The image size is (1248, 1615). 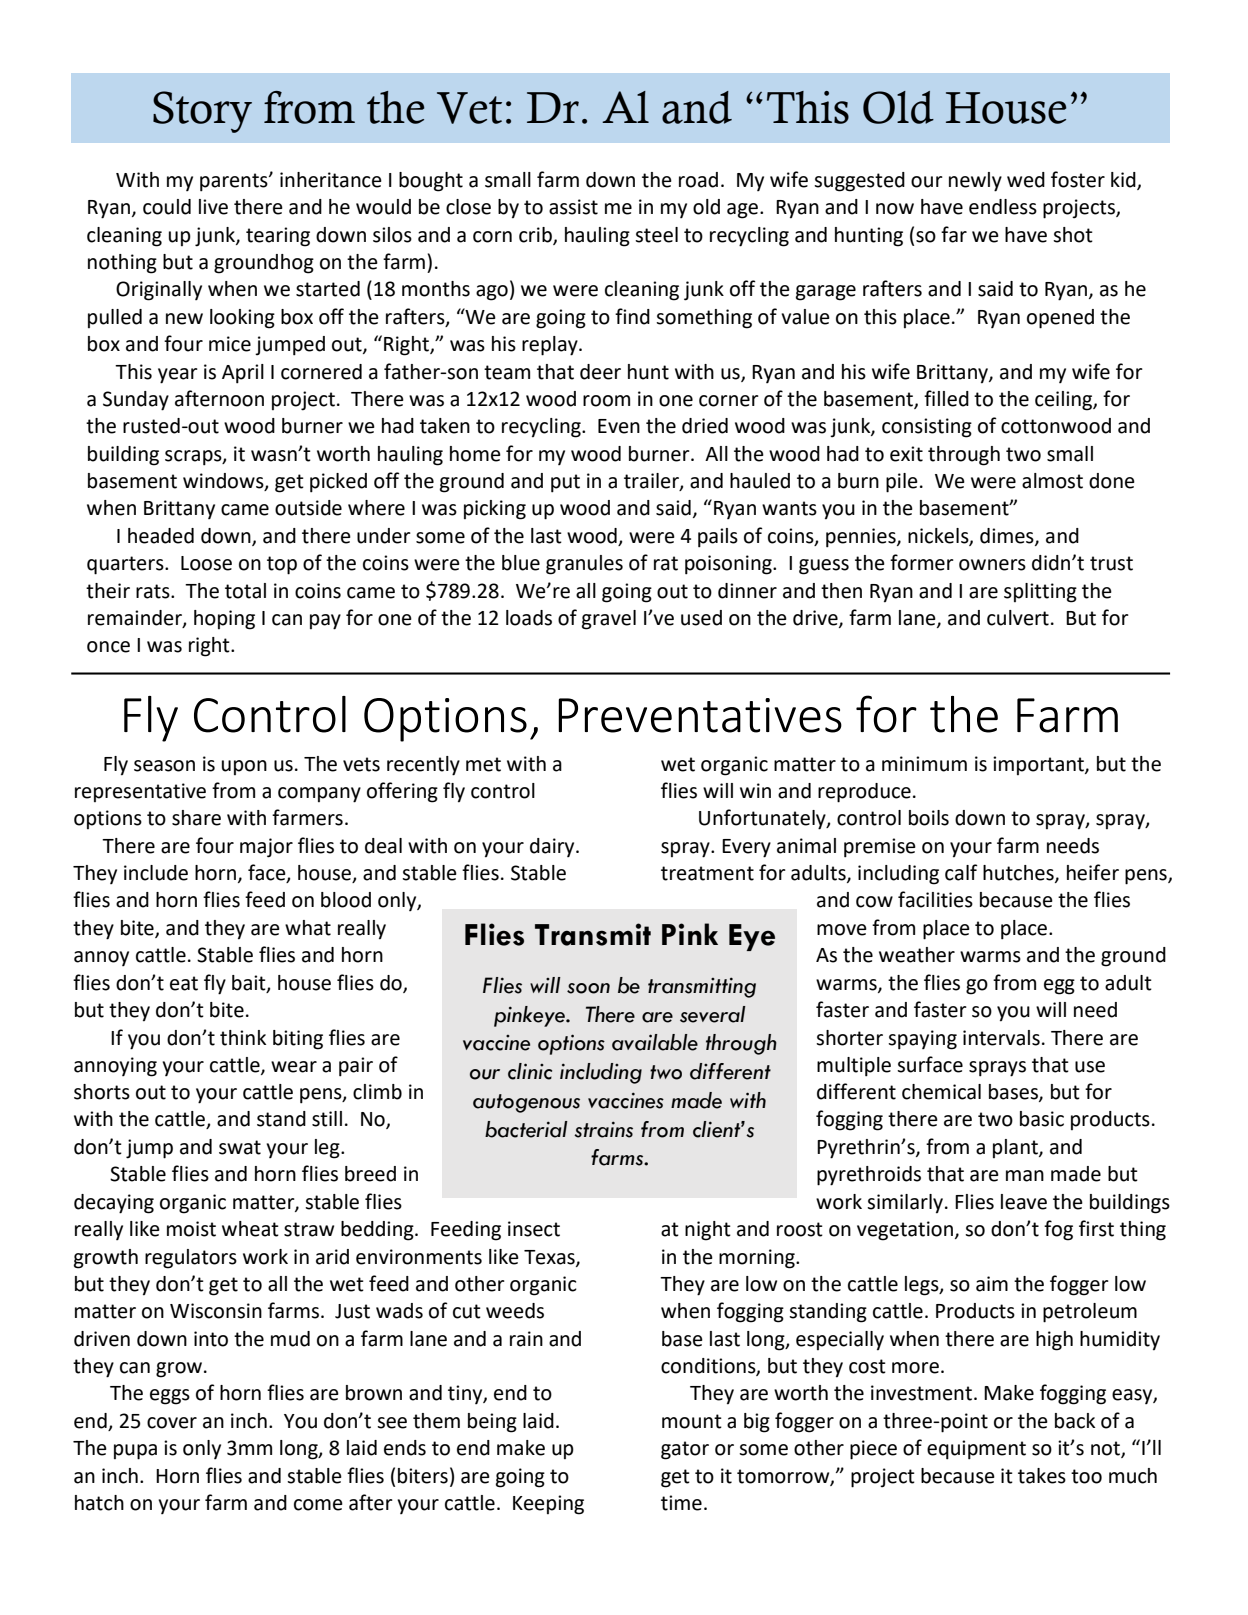 What do you see at coordinates (172, 1423) in the image?
I see `cover` at bounding box center [172, 1423].
